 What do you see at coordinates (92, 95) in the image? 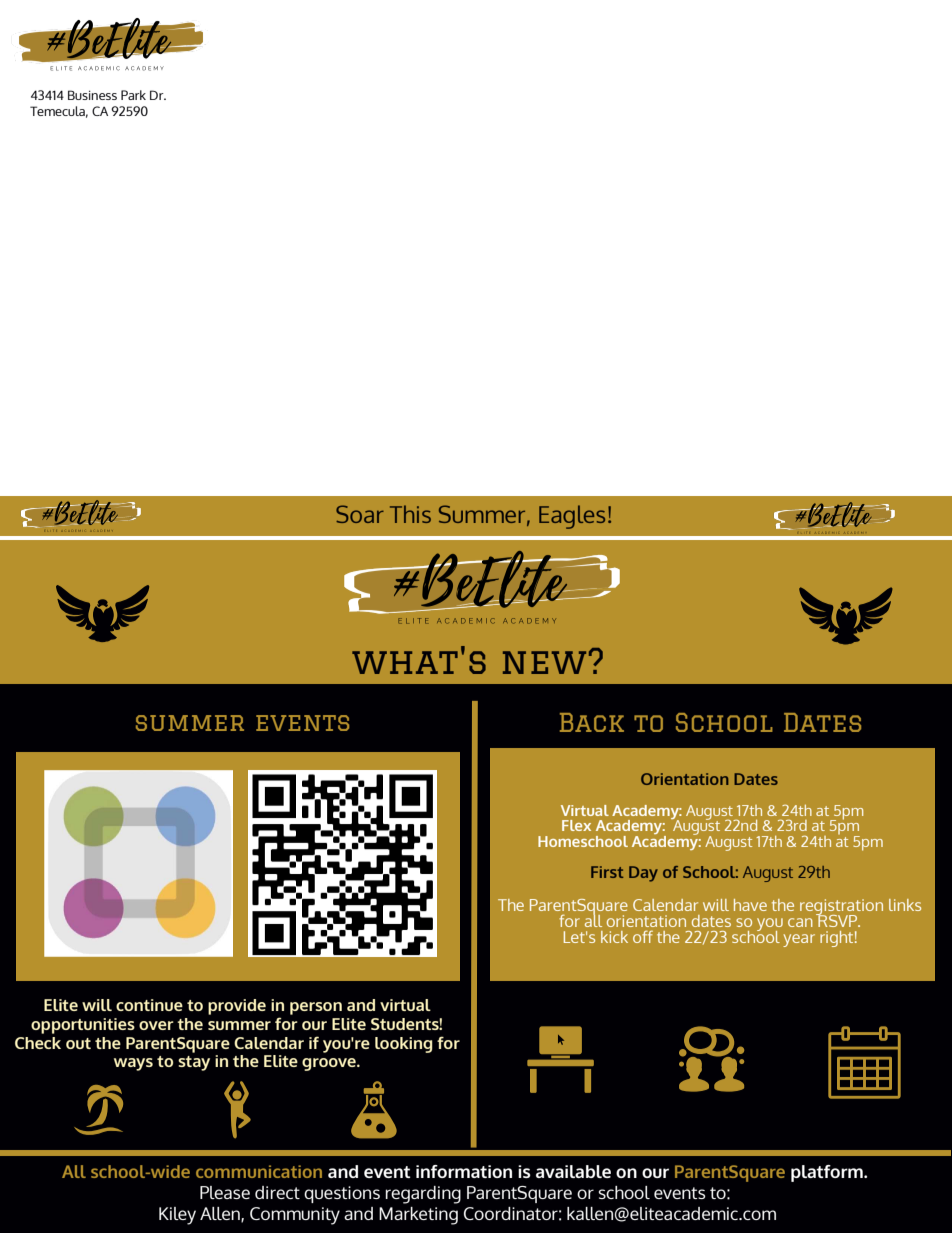
I see `Business` at bounding box center [92, 95].
